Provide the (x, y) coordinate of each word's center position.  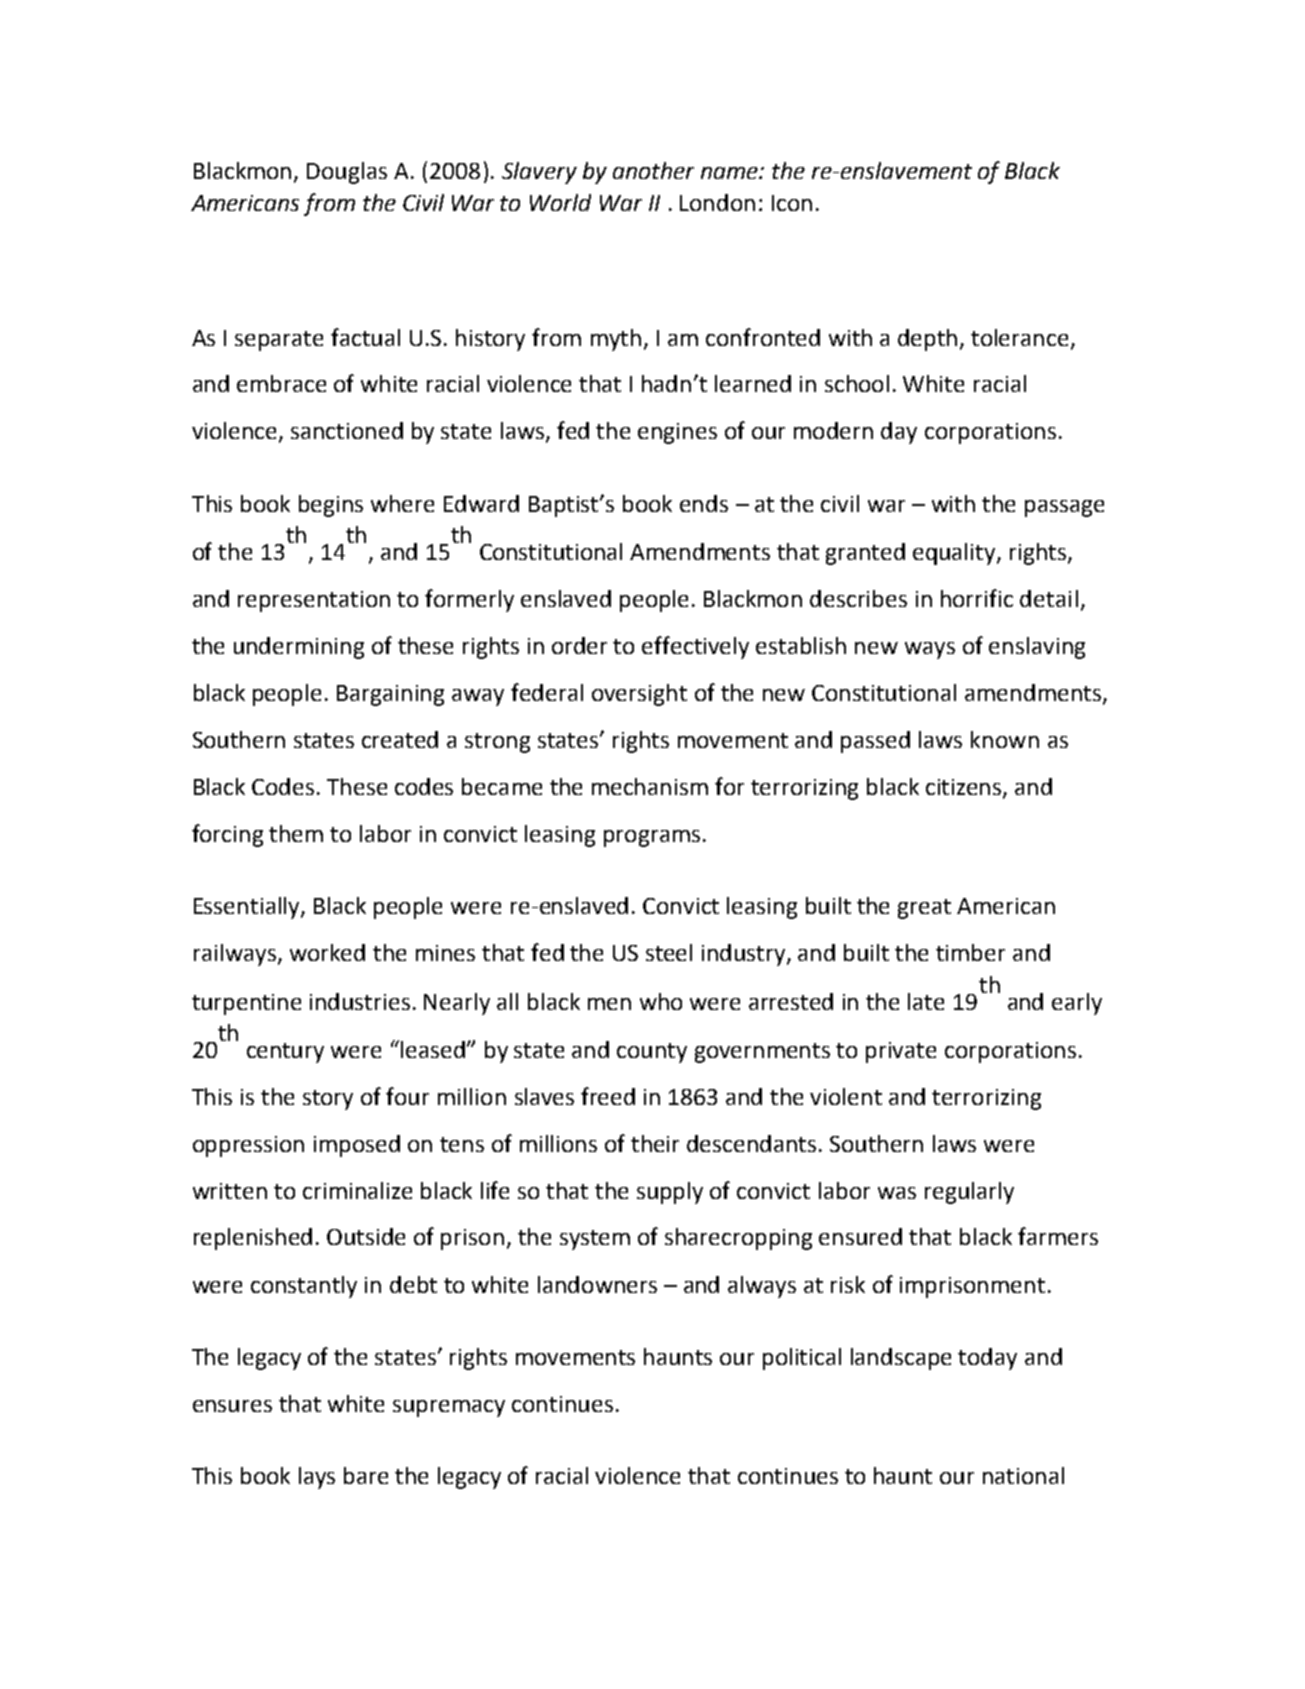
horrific (977, 598)
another (653, 170)
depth (927, 340)
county (652, 1053)
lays (317, 1478)
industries (360, 1001)
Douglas (347, 173)
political (802, 1359)
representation (314, 601)
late (926, 1001)
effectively (695, 647)
